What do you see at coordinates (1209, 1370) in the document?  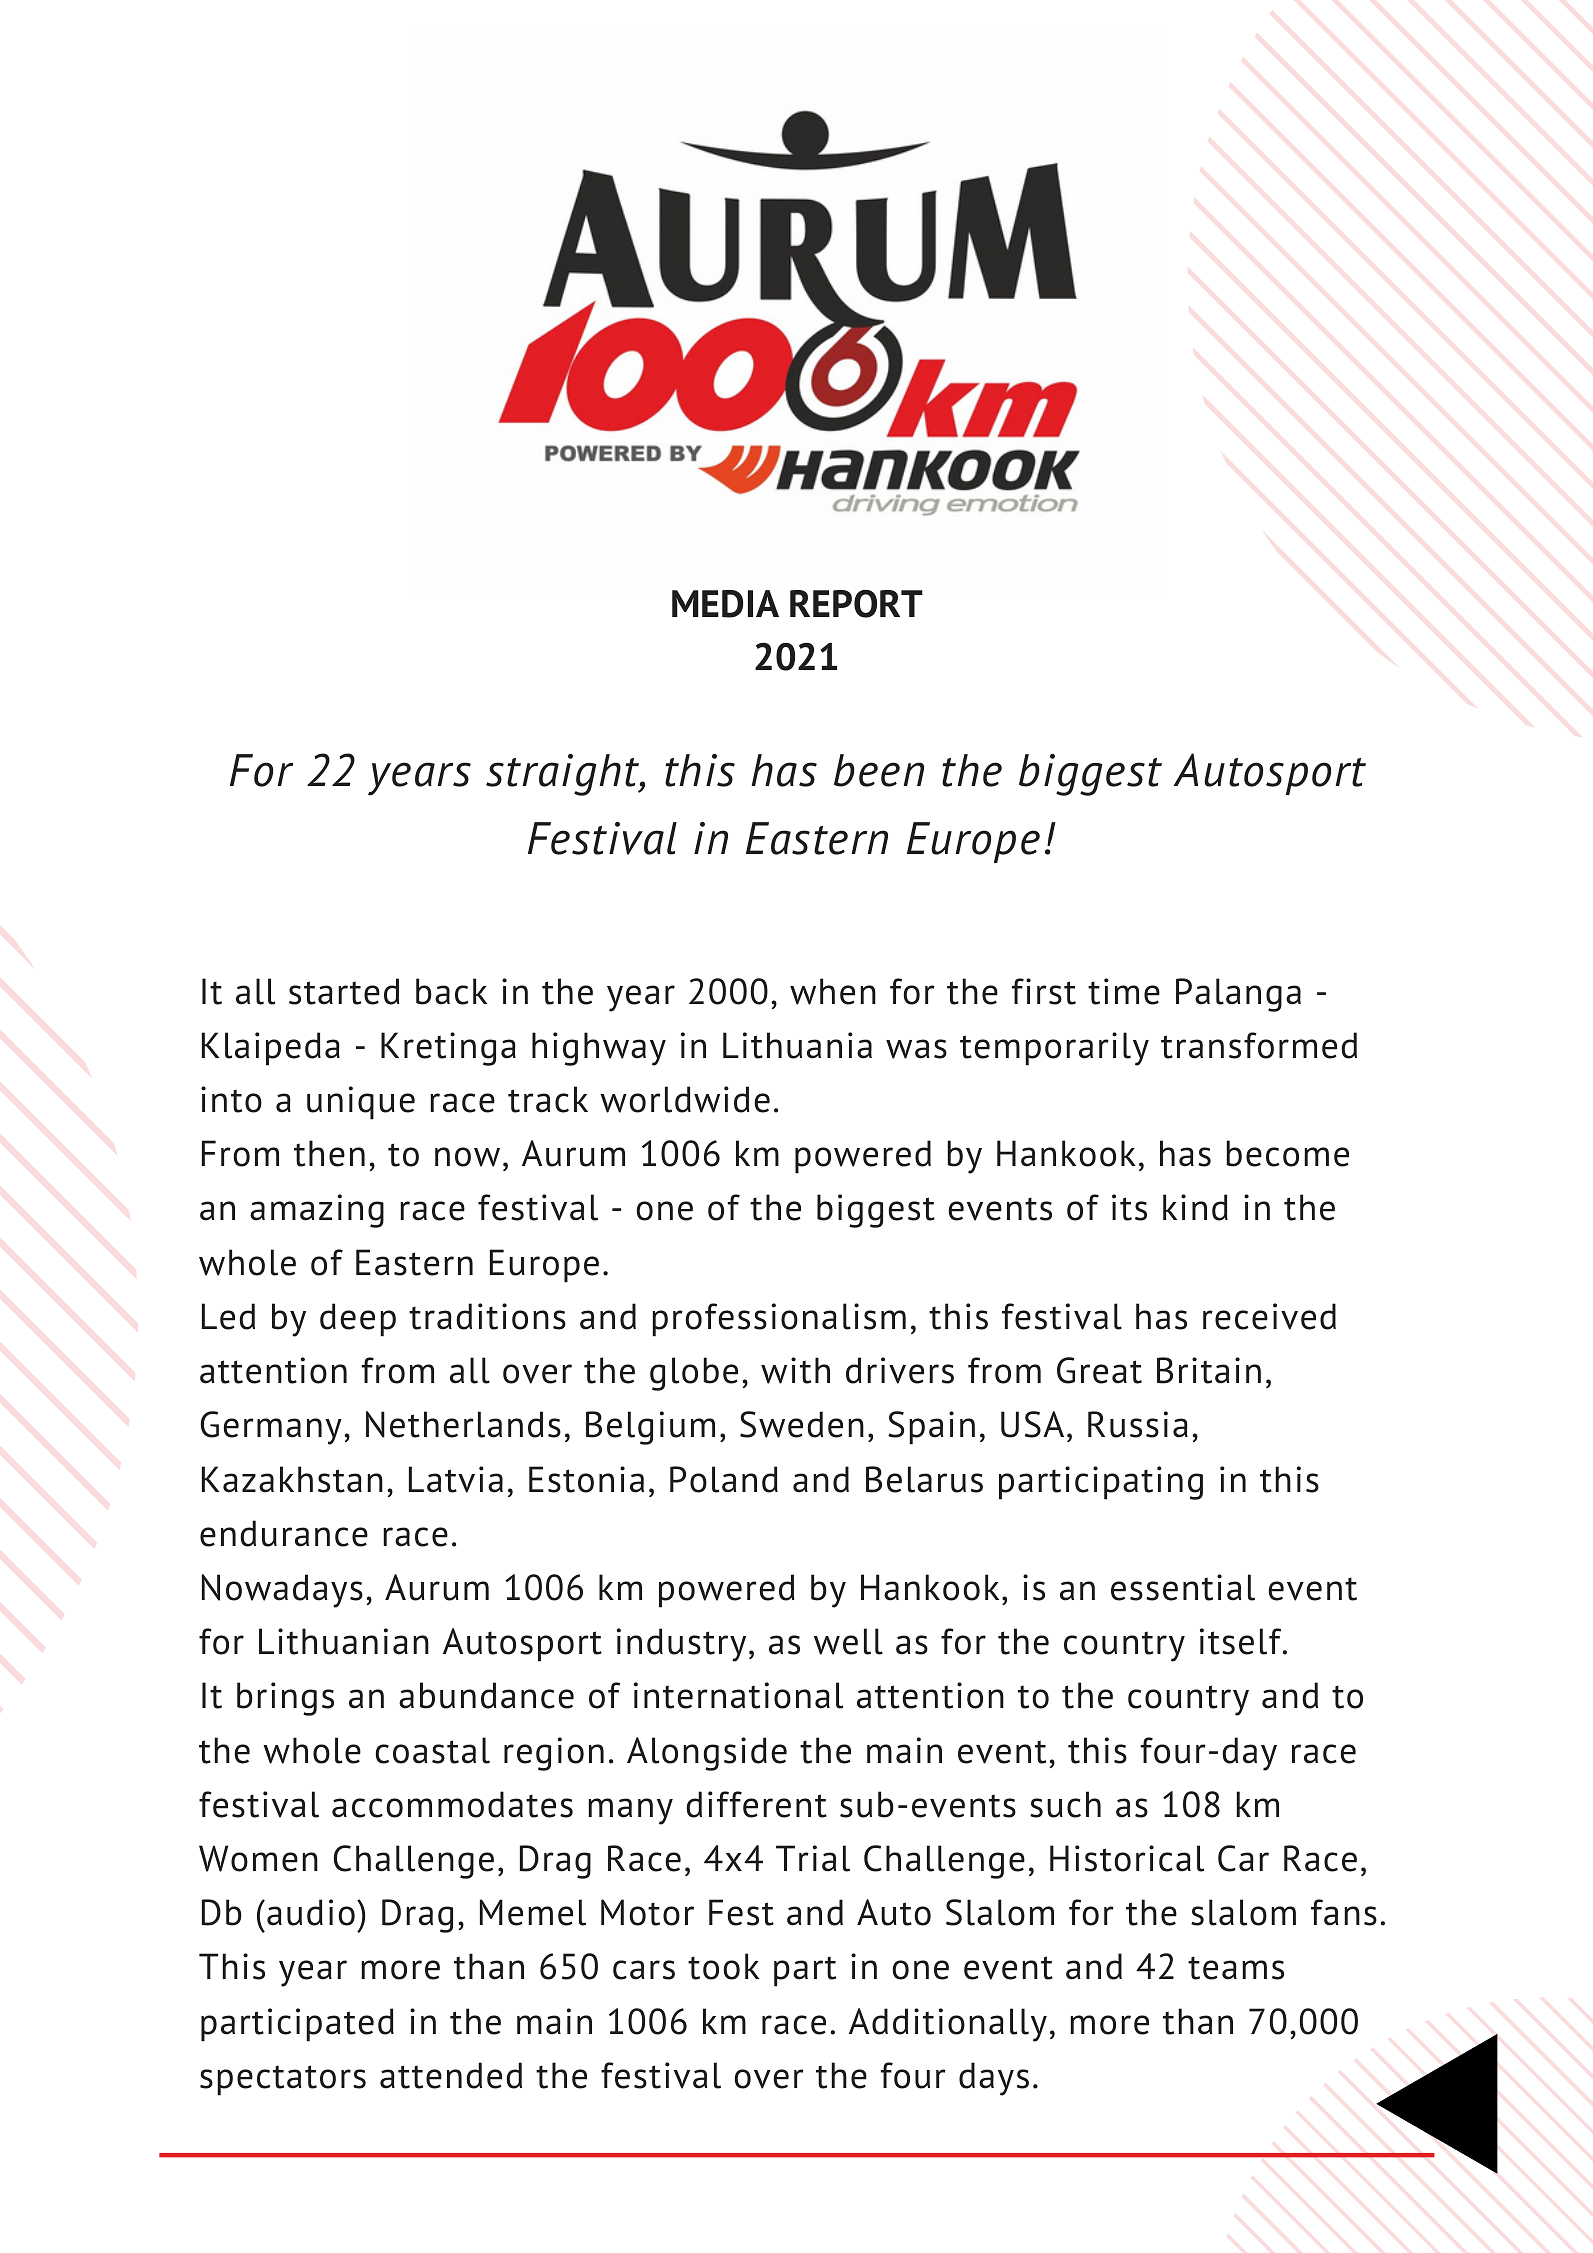 I see `Britain` at bounding box center [1209, 1370].
